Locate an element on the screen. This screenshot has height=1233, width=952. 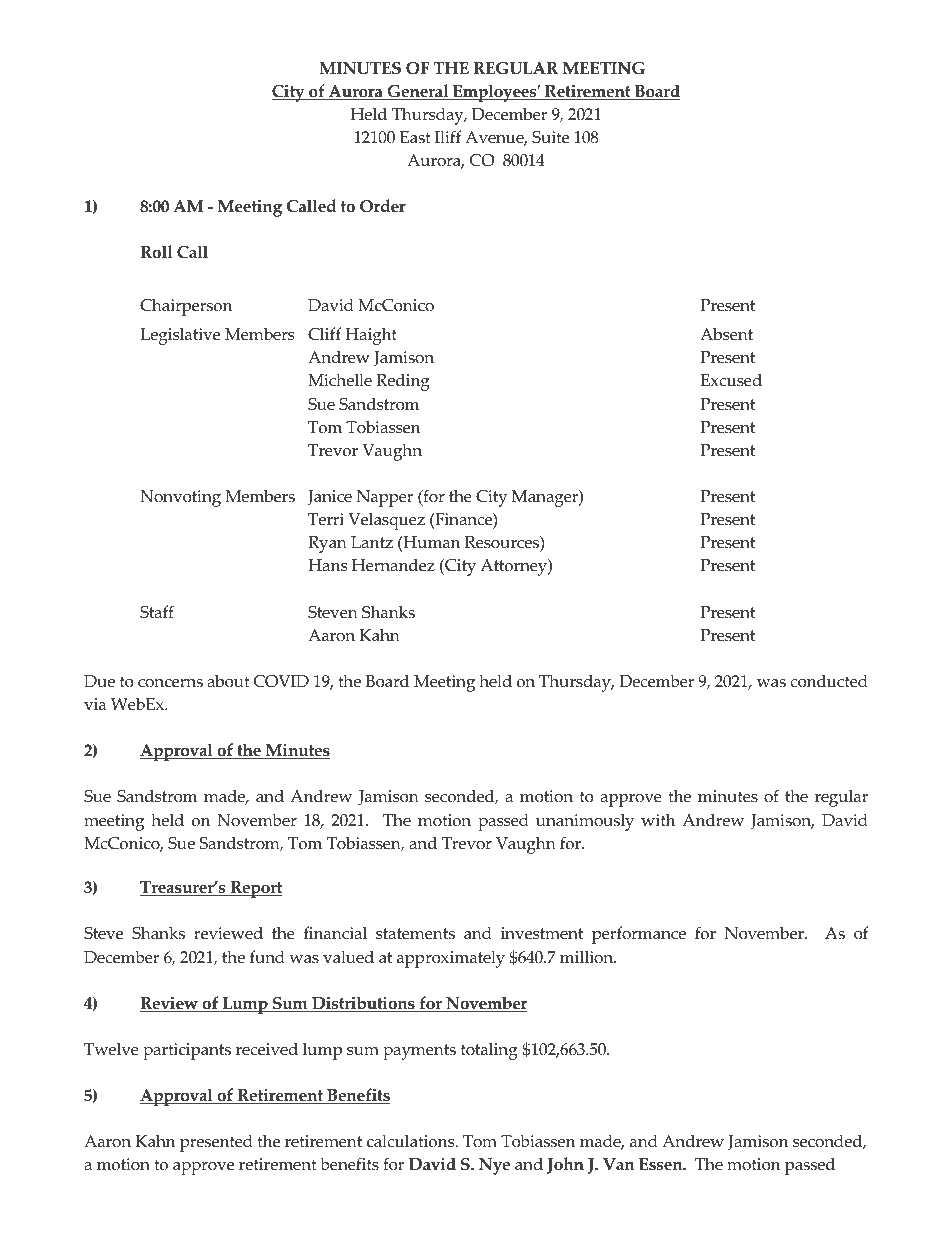
conducted is located at coordinates (829, 681).
